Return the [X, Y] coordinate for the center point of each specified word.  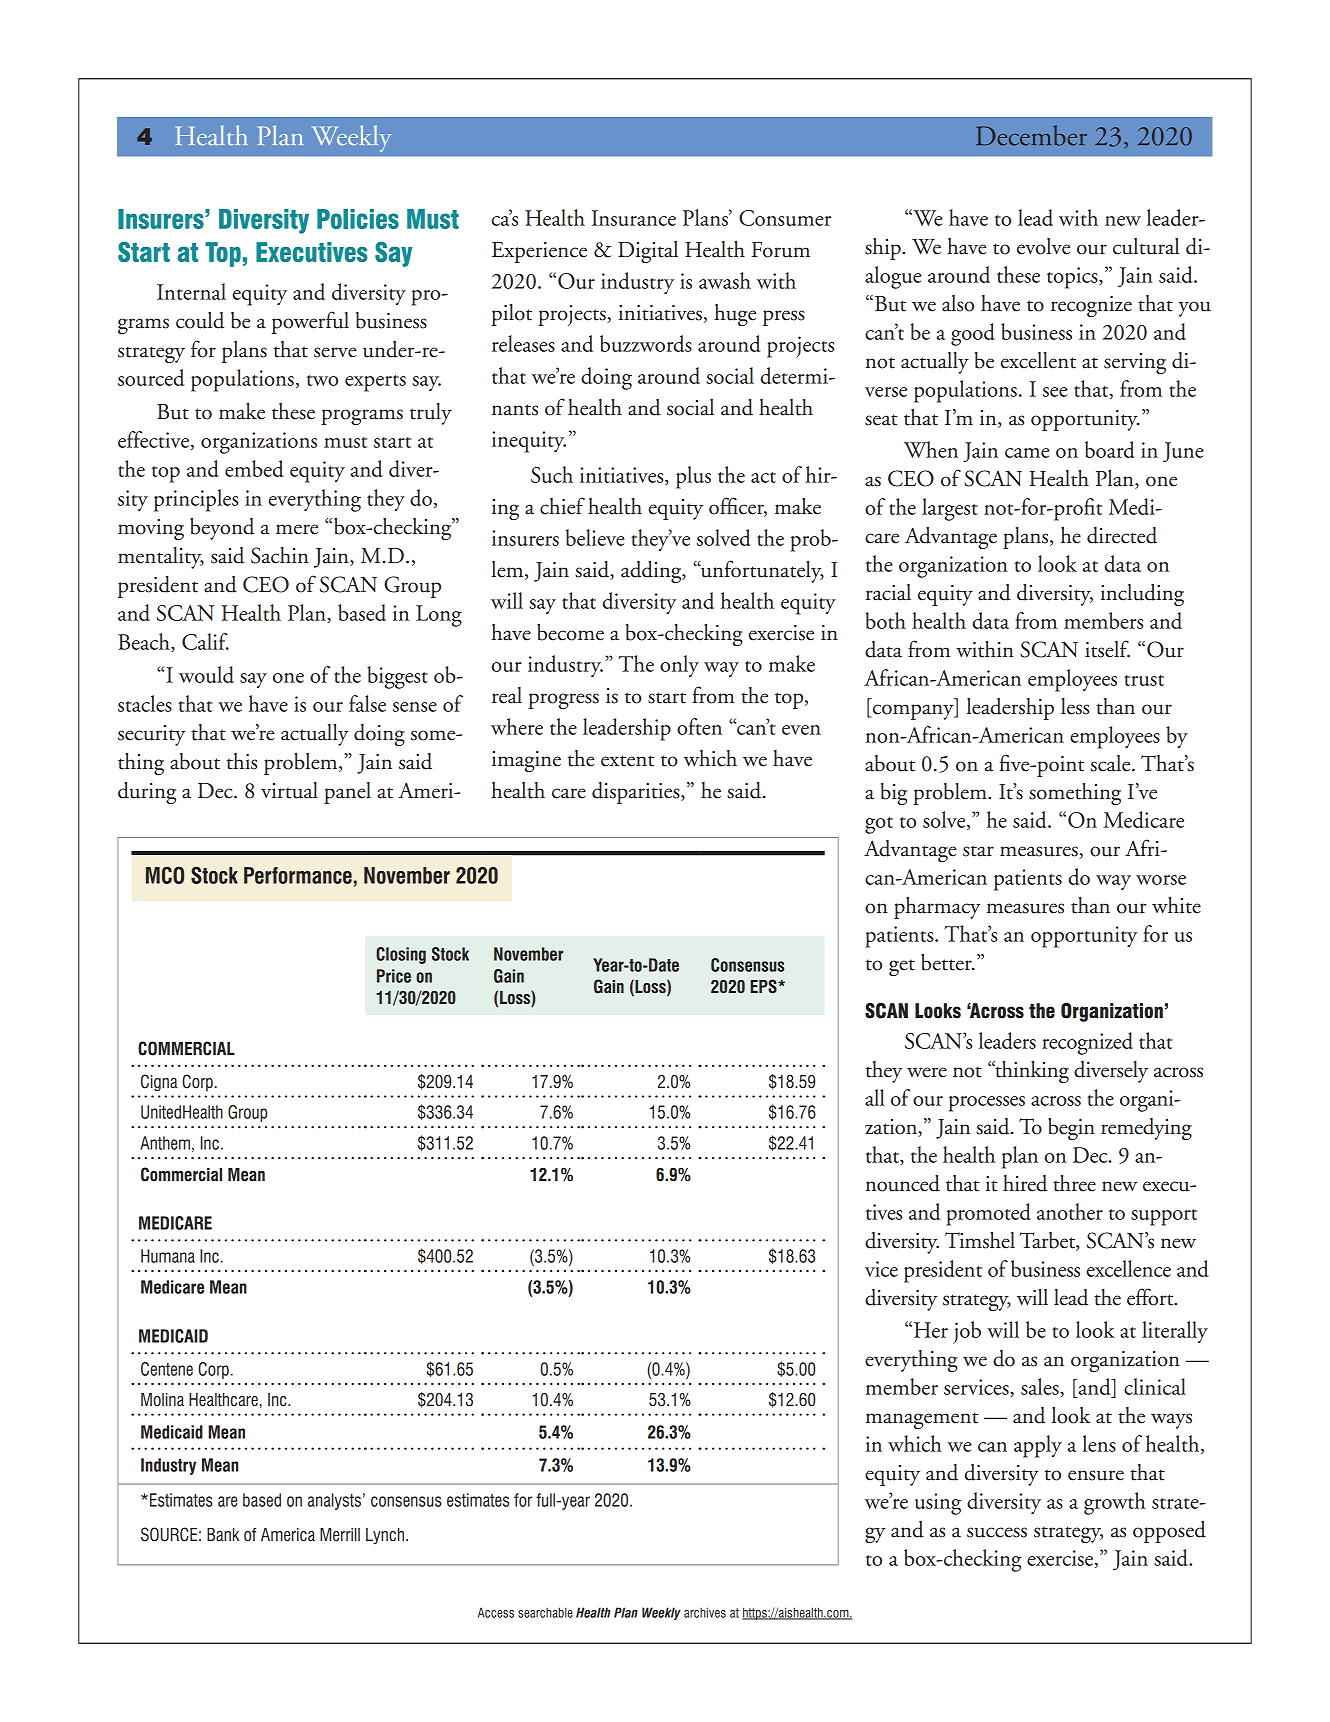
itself [1107, 649]
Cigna [159, 1083]
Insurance [634, 218]
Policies [358, 219]
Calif [205, 641]
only [679, 666]
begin [1071, 1129]
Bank [223, 1534]
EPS [765, 986]
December [1031, 135]
